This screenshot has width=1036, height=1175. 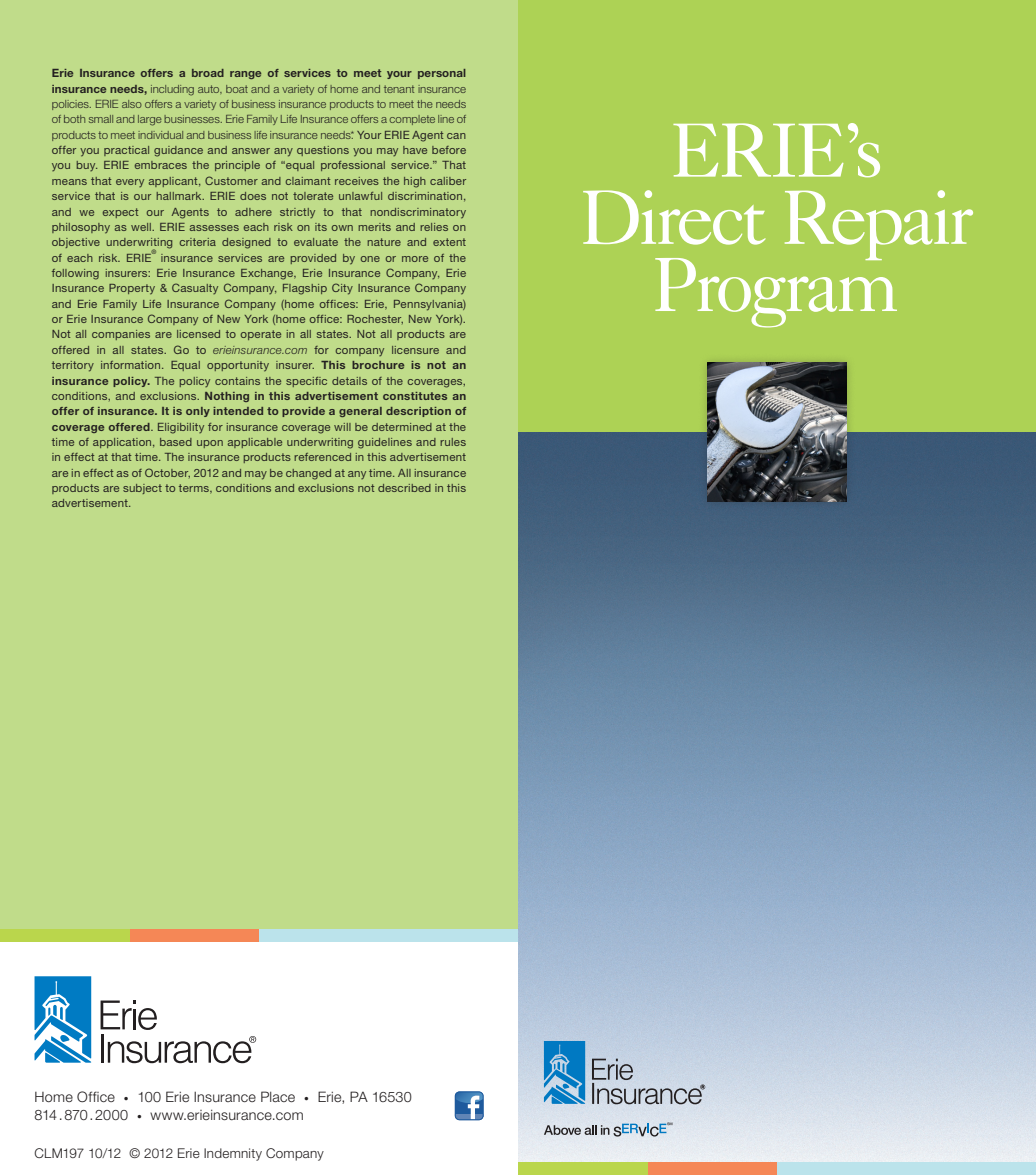 What do you see at coordinates (453, 442) in the screenshot?
I see `rules` at bounding box center [453, 442].
